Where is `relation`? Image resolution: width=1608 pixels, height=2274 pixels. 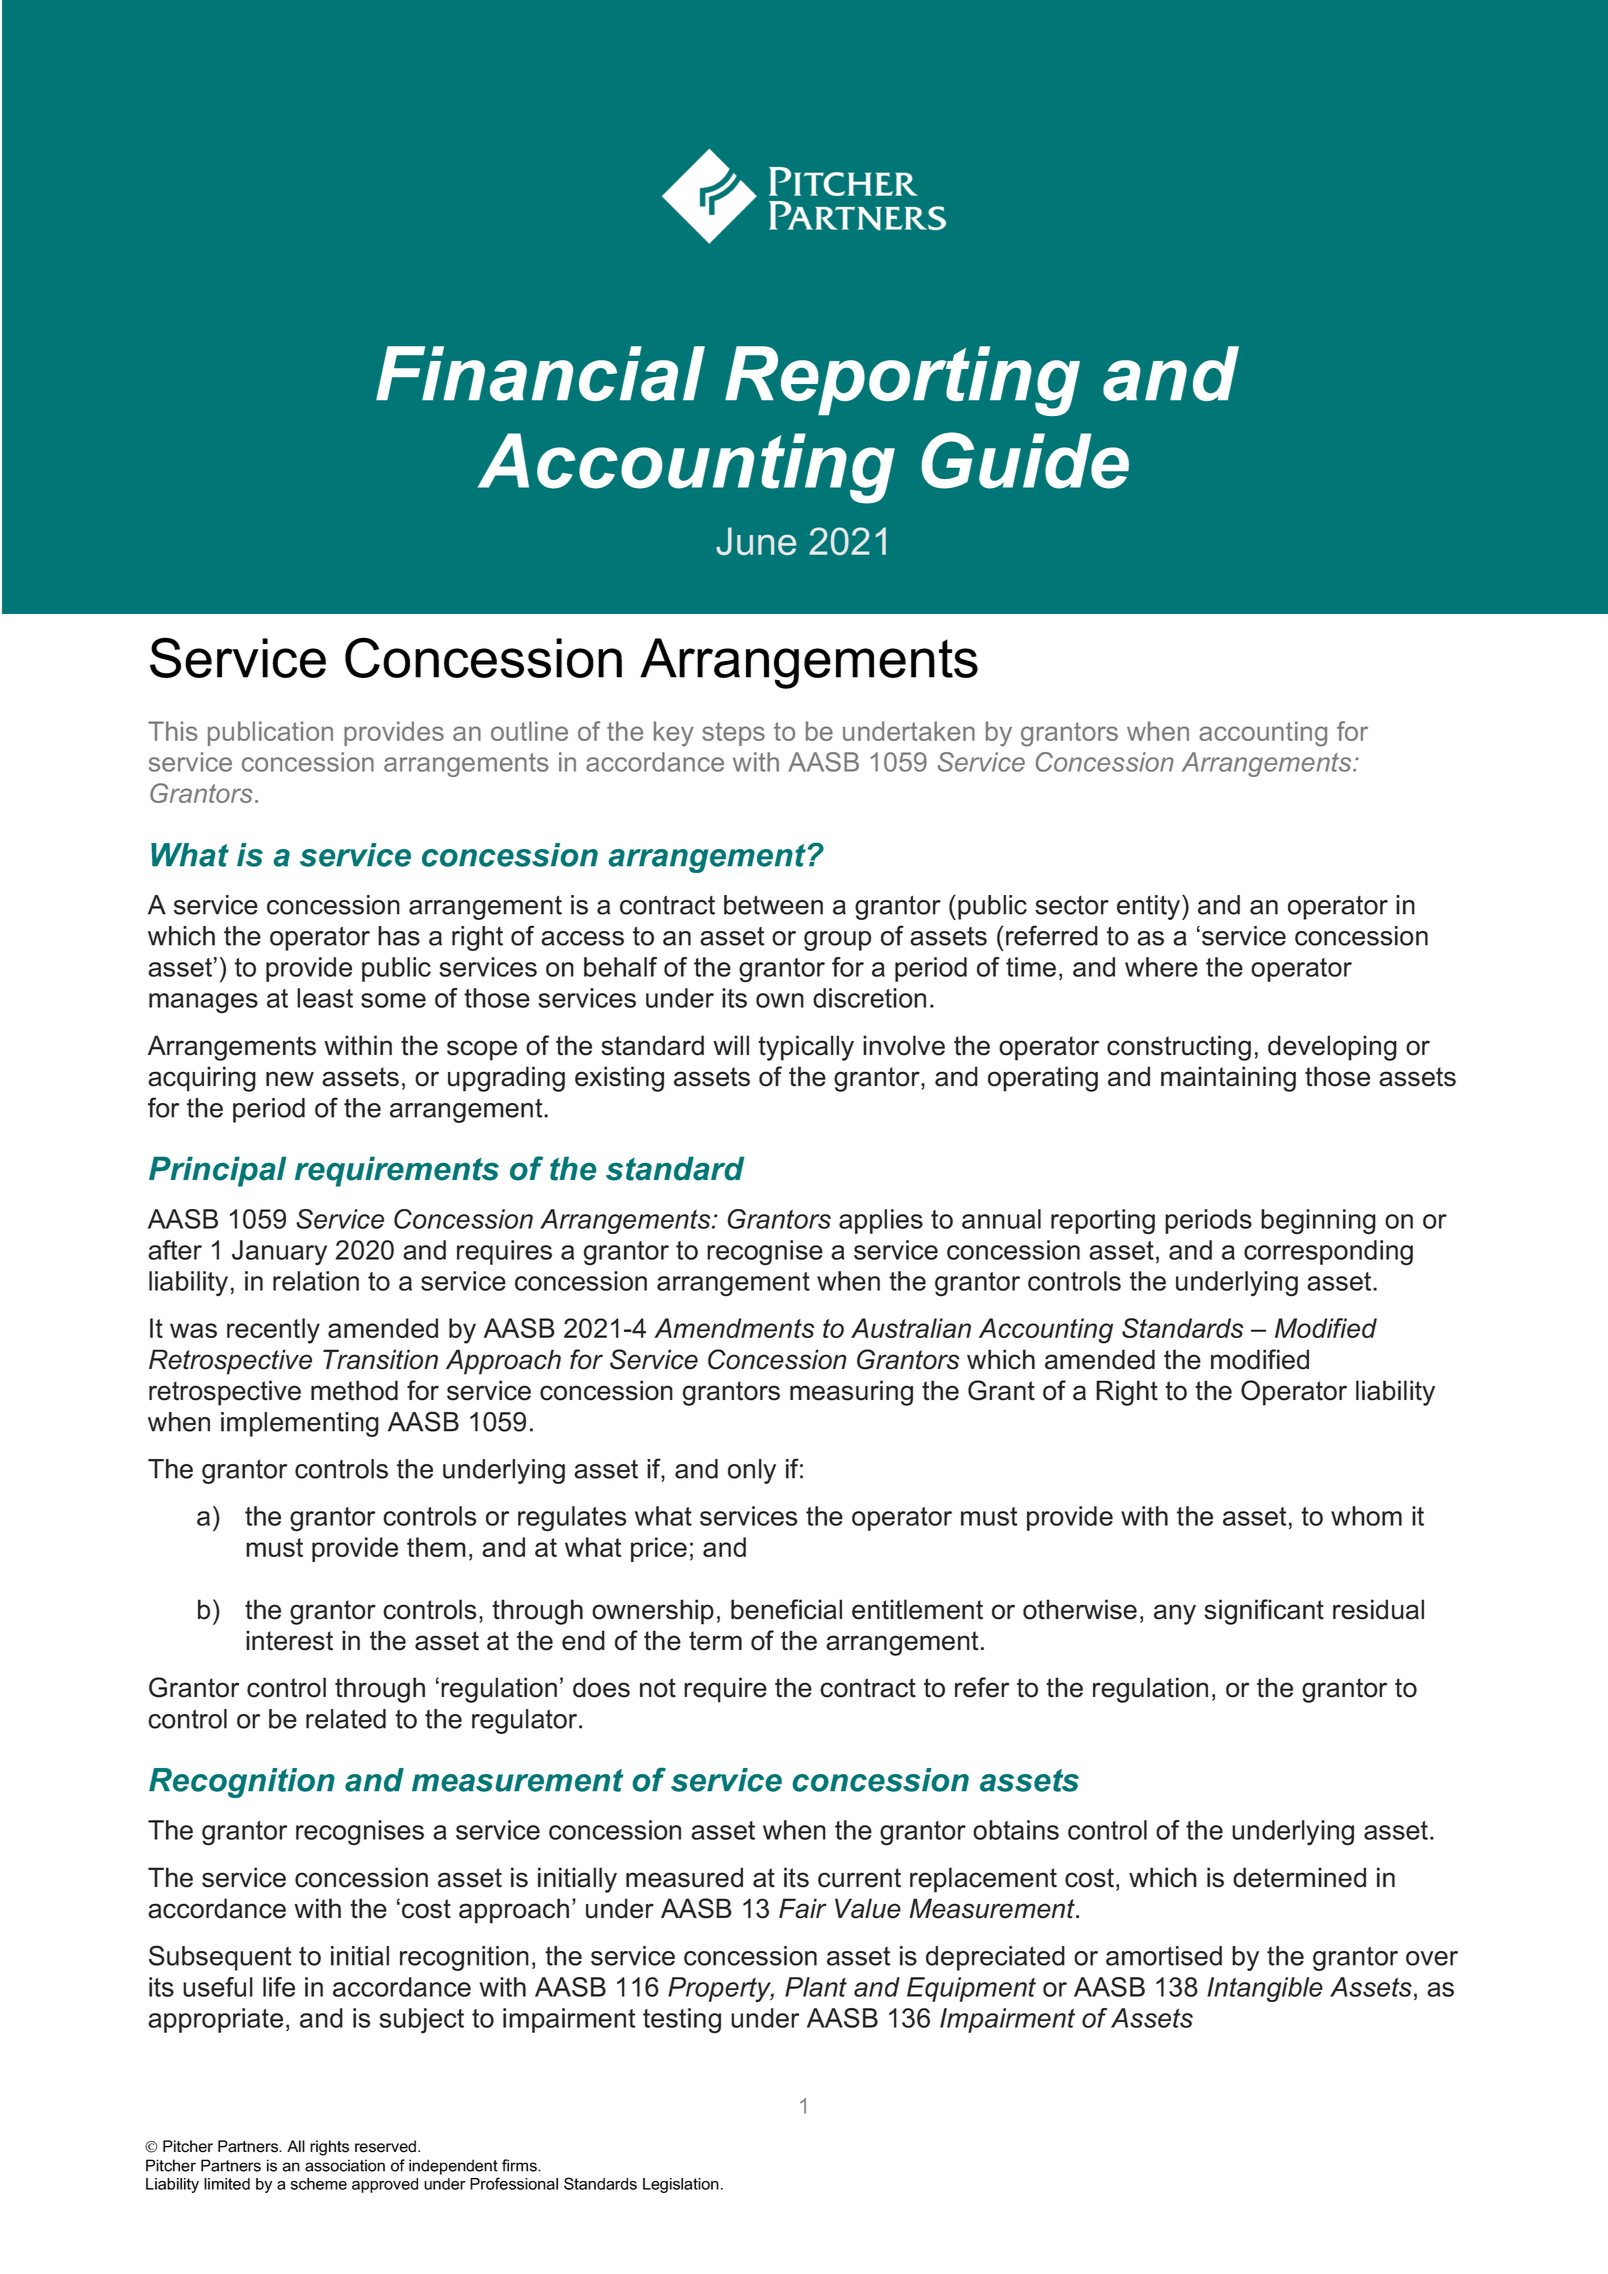
relation is located at coordinates (316, 1281).
